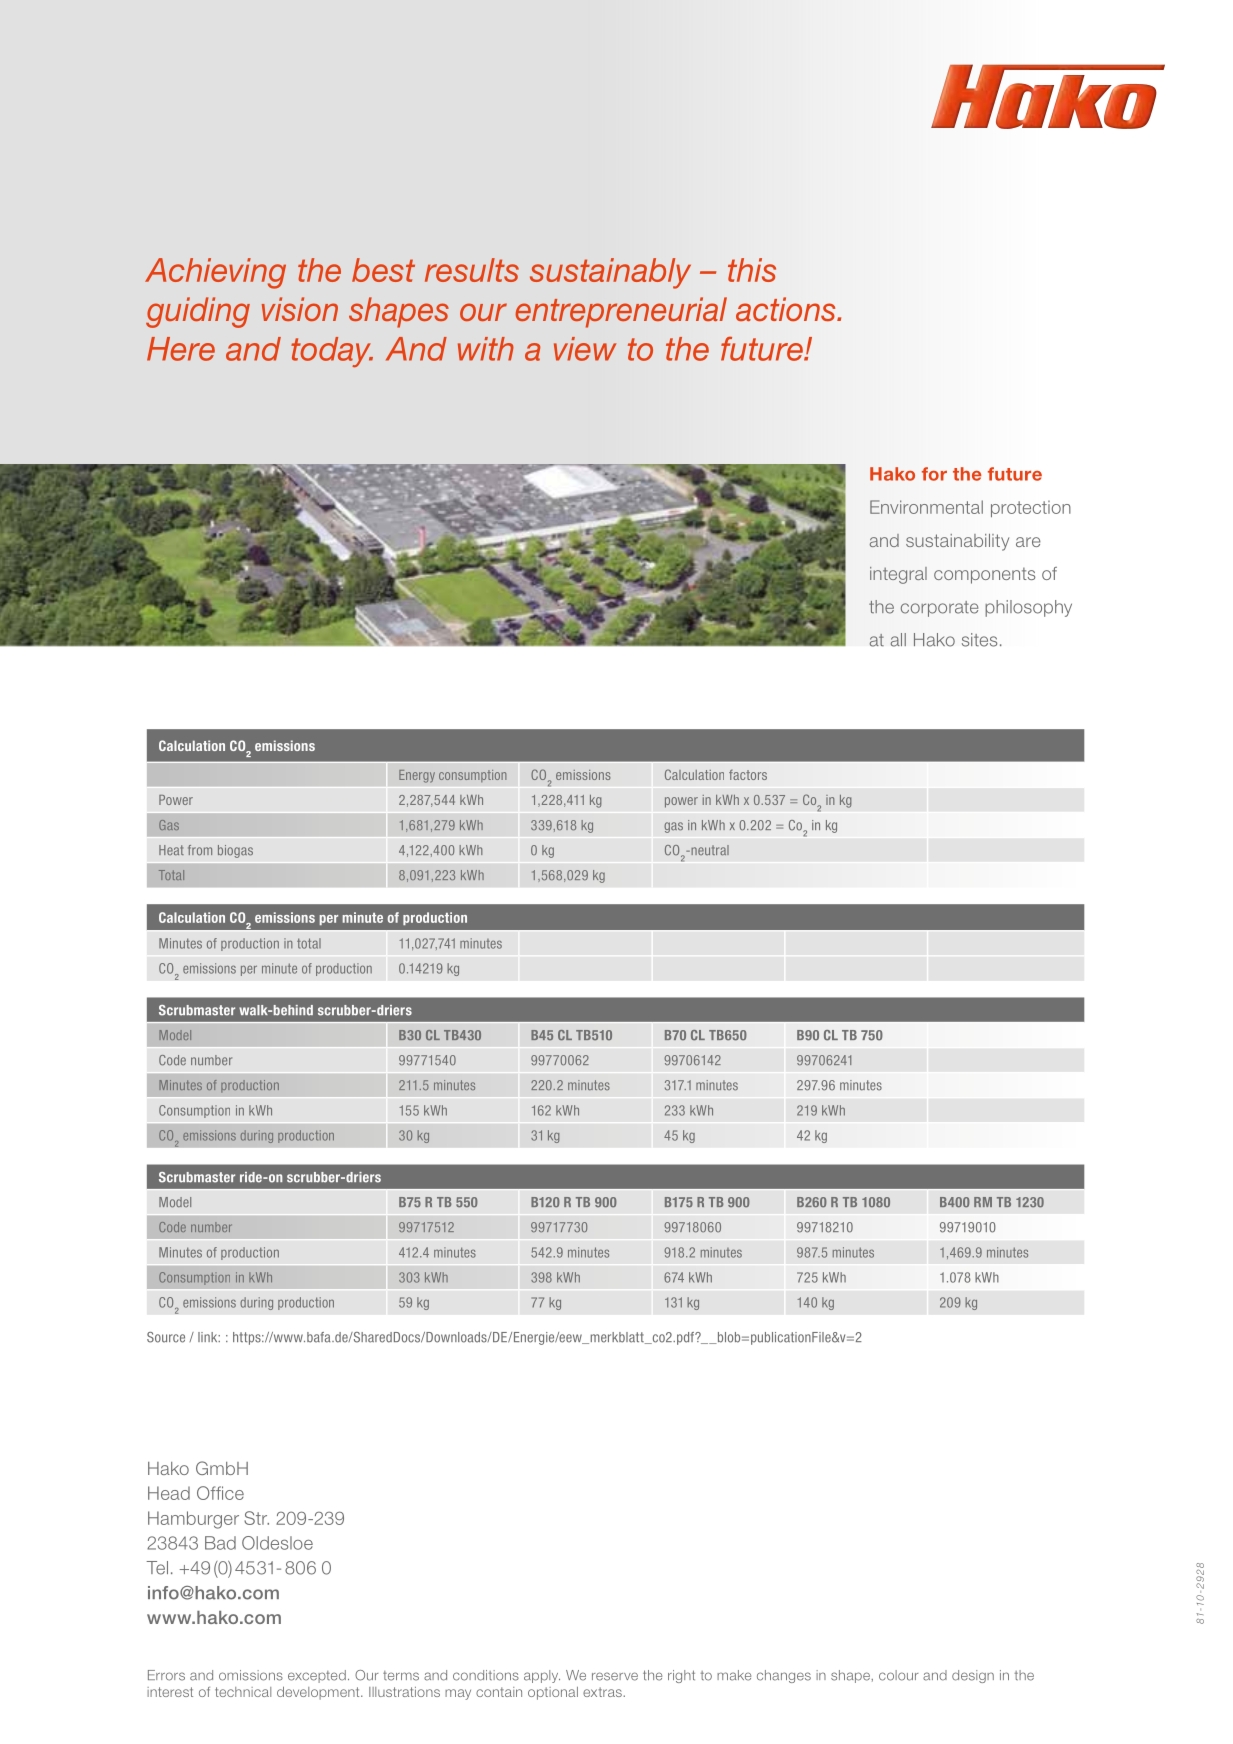  Describe the element at coordinates (251, 1675) in the document. I see `omissions` at that location.
